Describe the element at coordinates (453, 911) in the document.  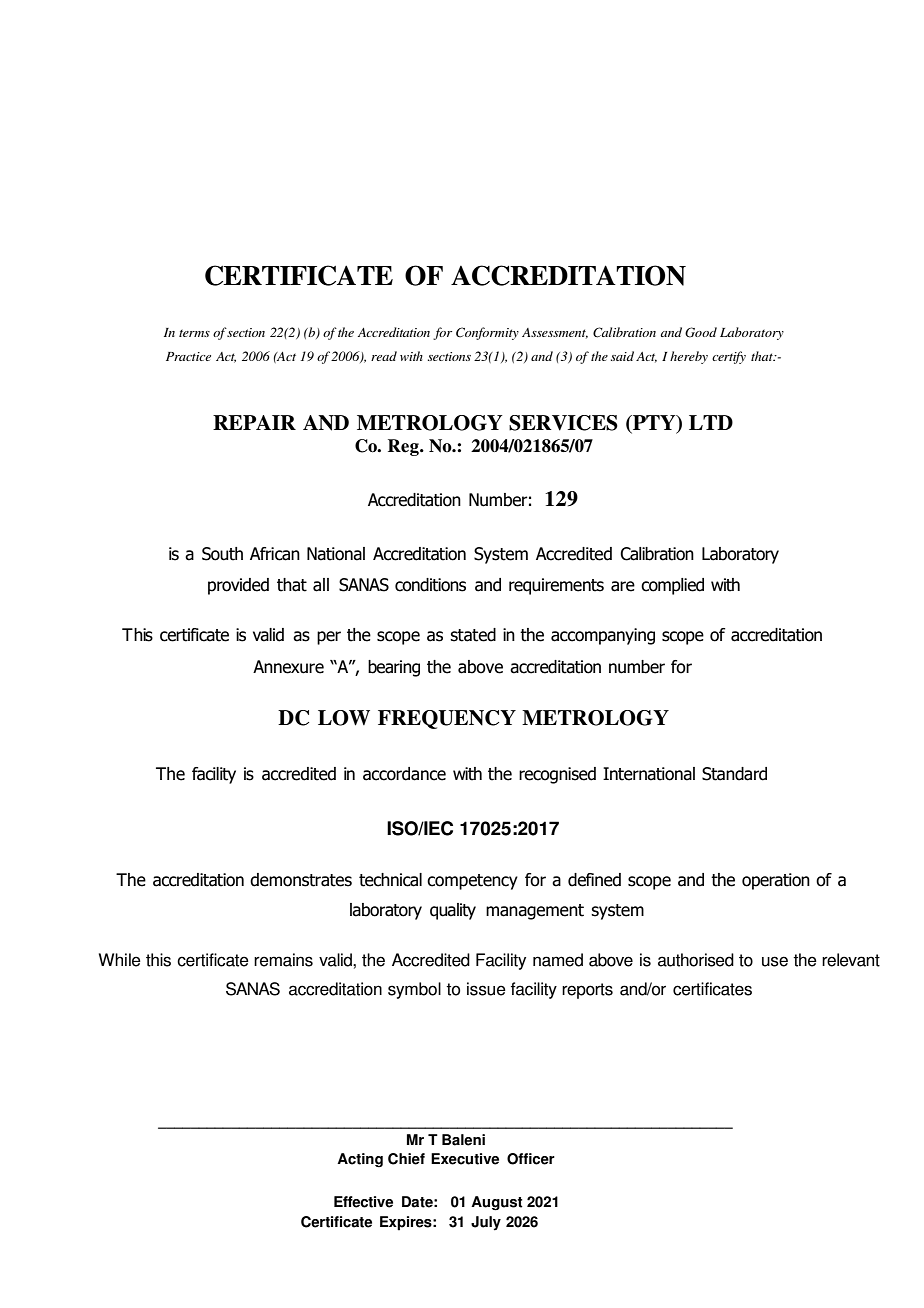
I see `quality` at that location.
